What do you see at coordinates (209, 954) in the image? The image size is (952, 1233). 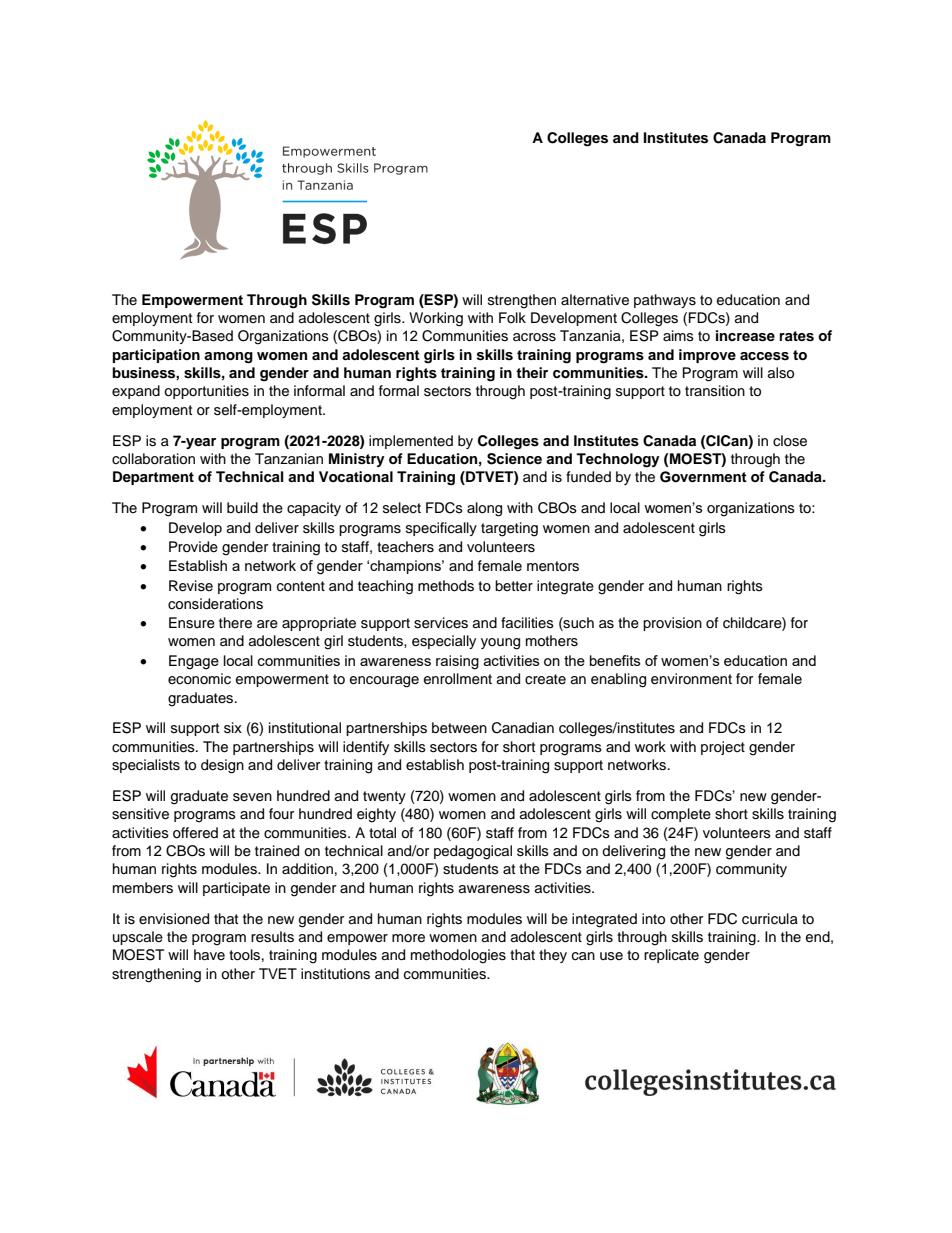 I see `have` at bounding box center [209, 954].
